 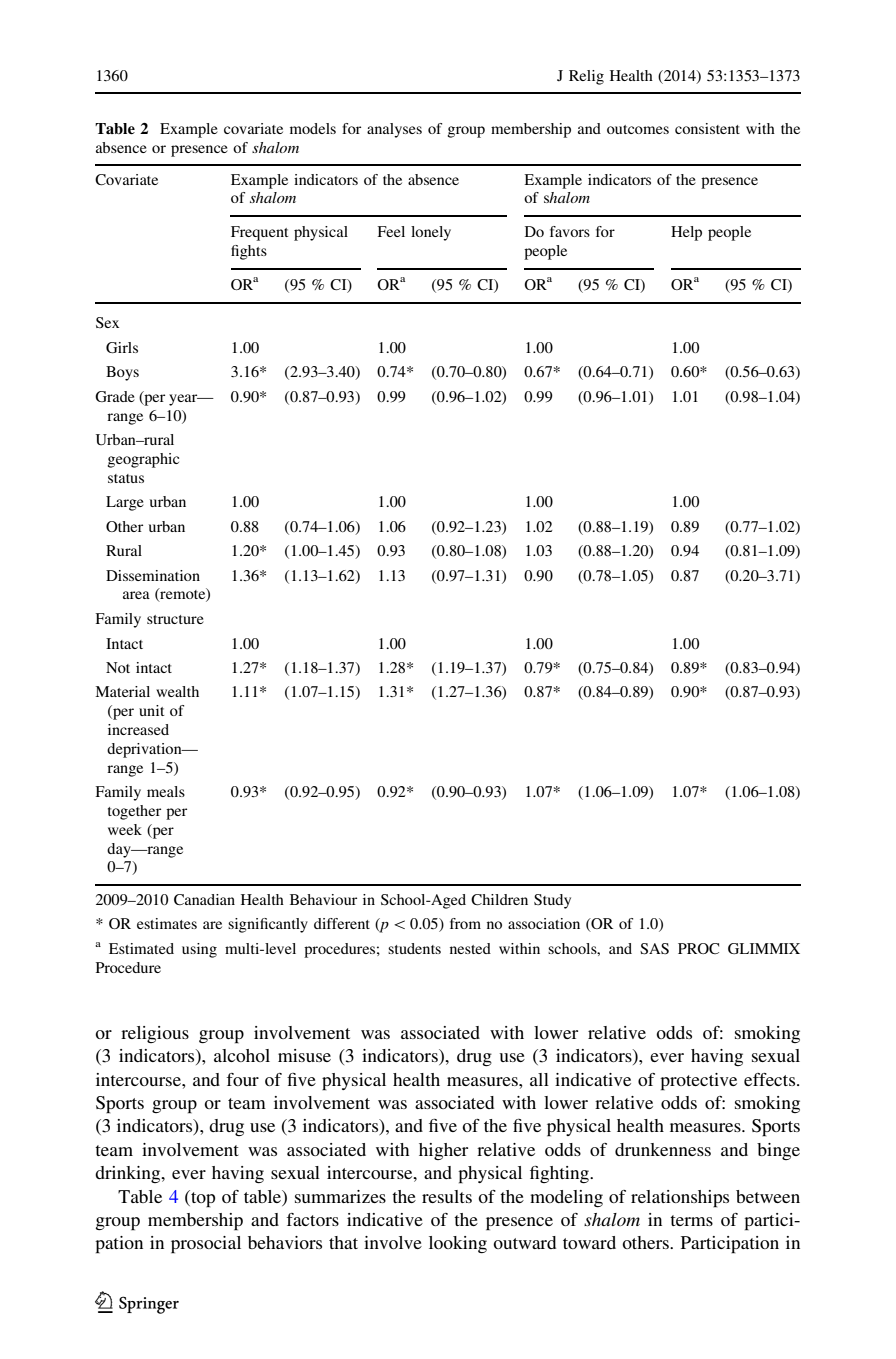 What do you see at coordinates (259, 233) in the page?
I see `Frequent` at bounding box center [259, 233].
